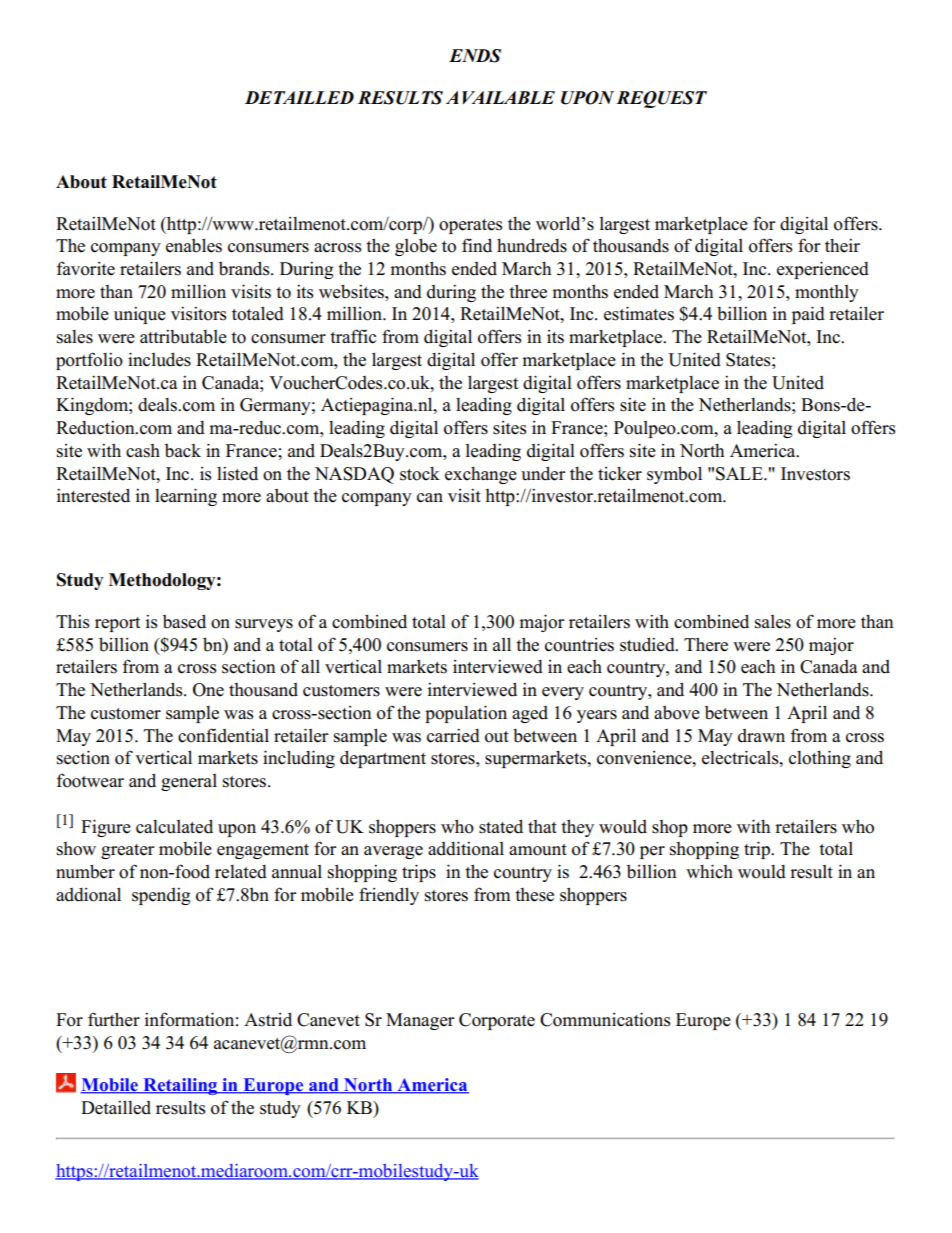 This image has height=1233, width=952. What do you see at coordinates (183, 451) in the image?
I see `back` at bounding box center [183, 451].
